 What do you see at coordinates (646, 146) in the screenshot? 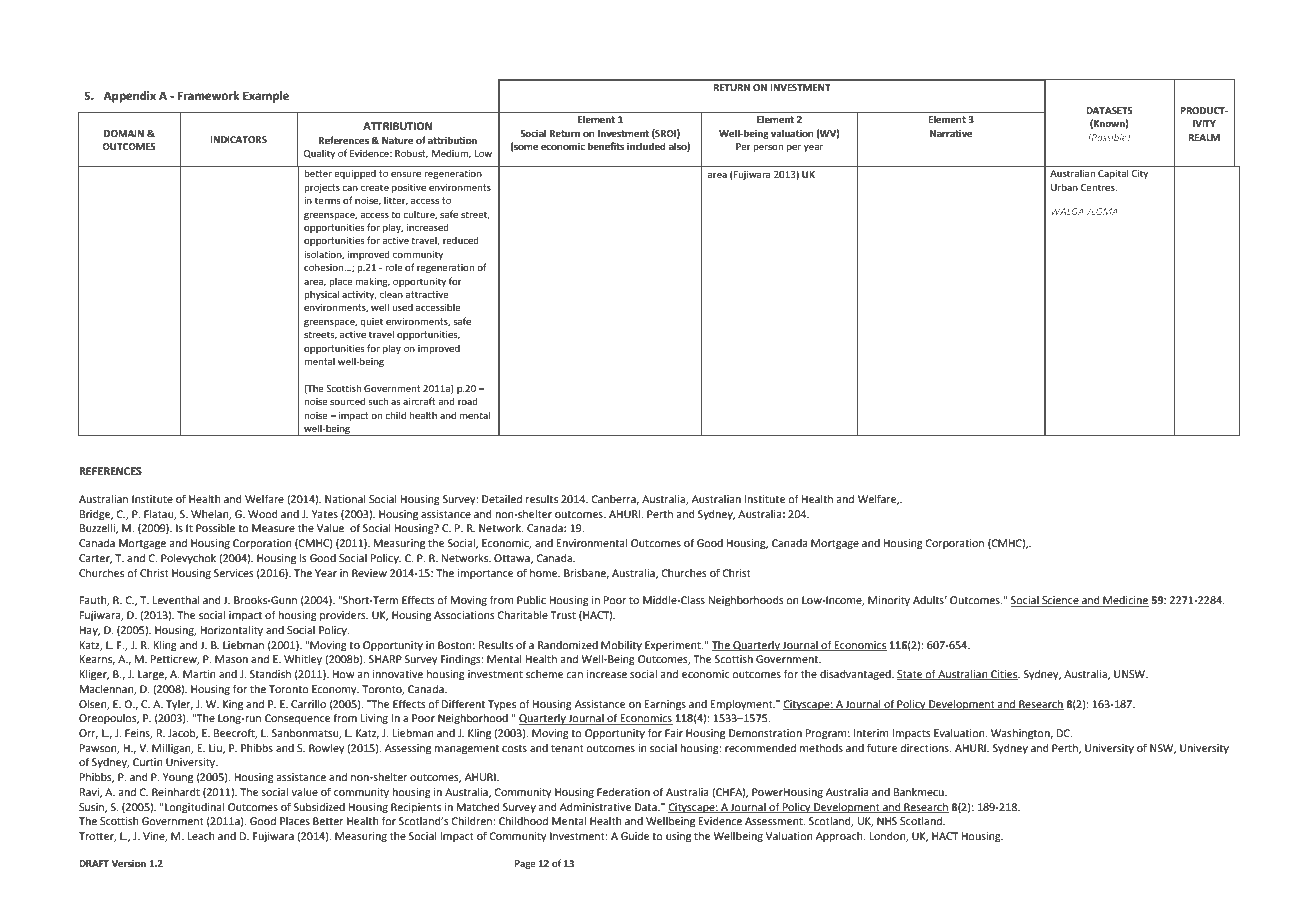
I see `included` at bounding box center [646, 146].
